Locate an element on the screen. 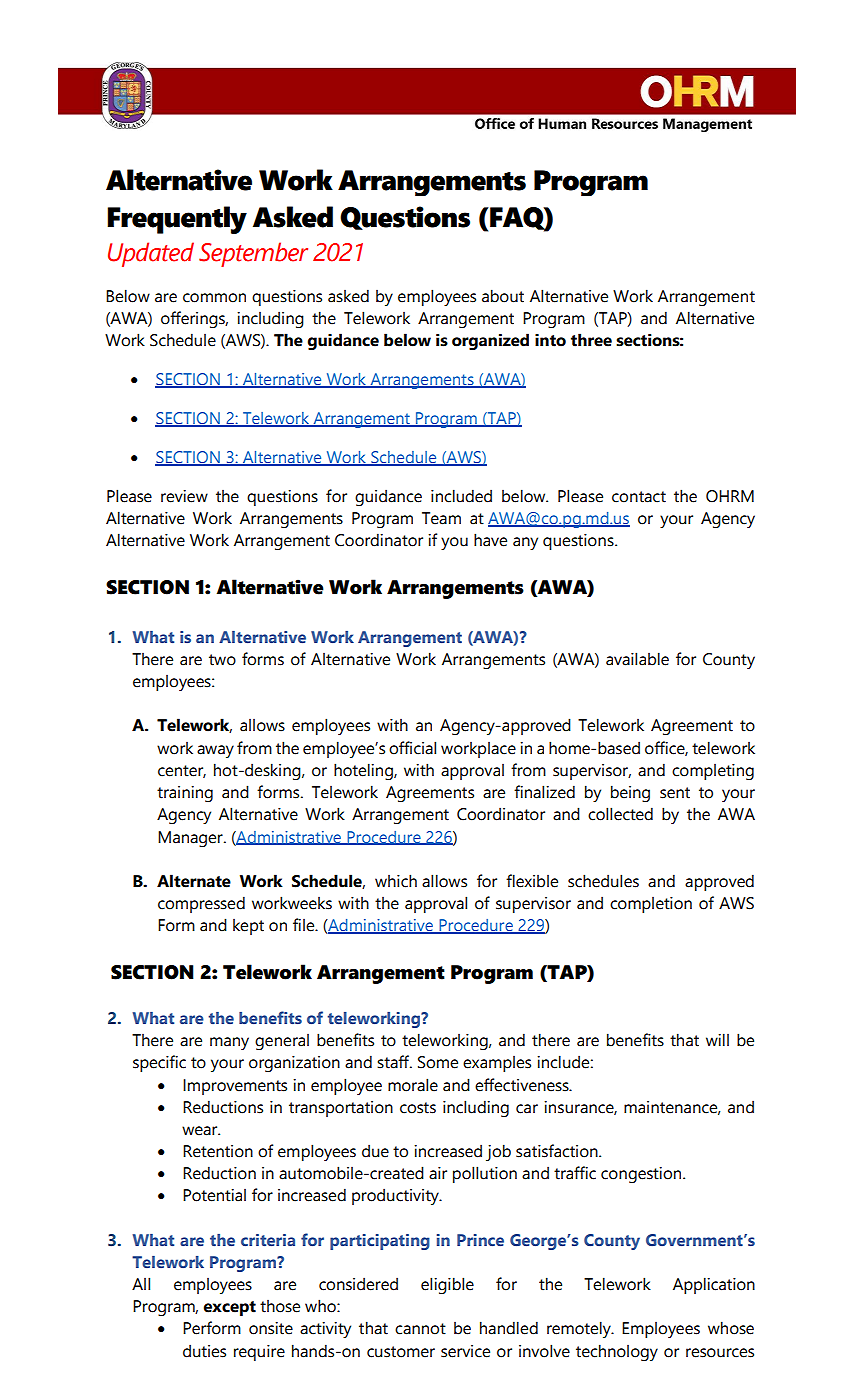 This screenshot has height=1400, width=849. September is located at coordinates (253, 254).
